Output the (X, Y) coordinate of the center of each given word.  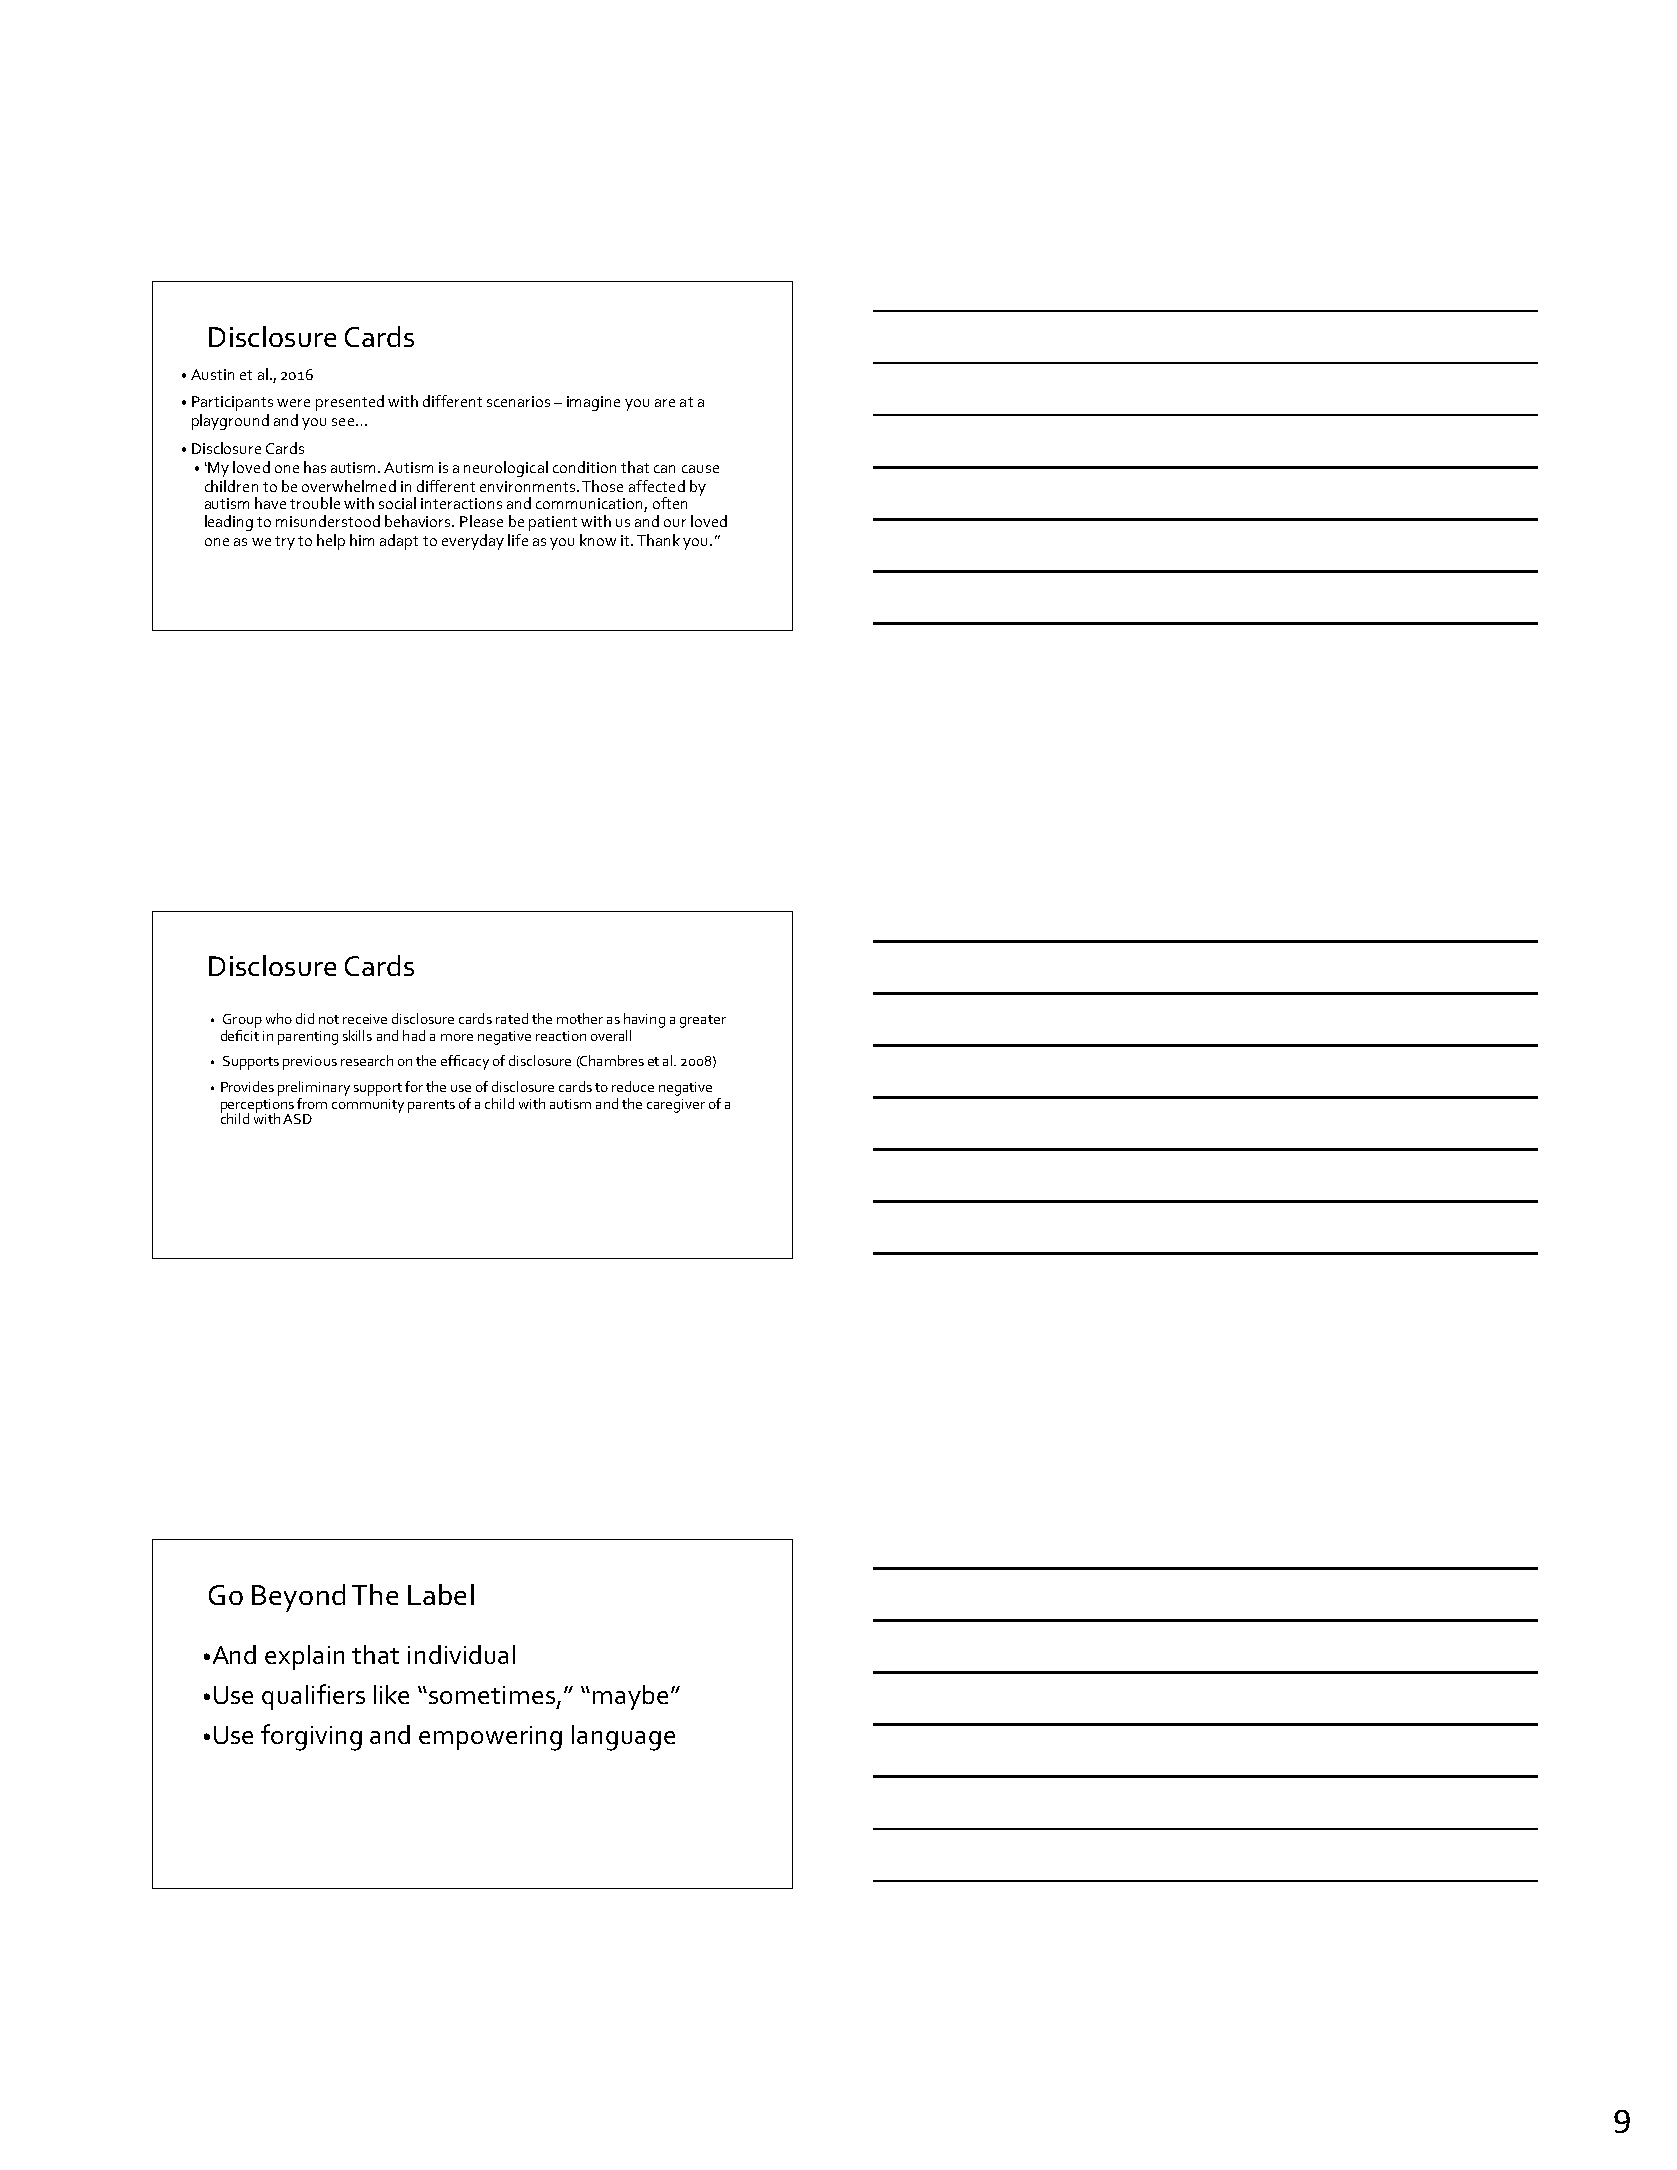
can (664, 469)
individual (461, 1654)
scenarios (518, 401)
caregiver (676, 1106)
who (279, 1018)
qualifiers (313, 1697)
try (285, 543)
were (293, 403)
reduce (633, 1086)
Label (441, 1594)
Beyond (298, 1598)
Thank (658, 540)
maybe (630, 1697)
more (457, 1037)
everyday (473, 542)
